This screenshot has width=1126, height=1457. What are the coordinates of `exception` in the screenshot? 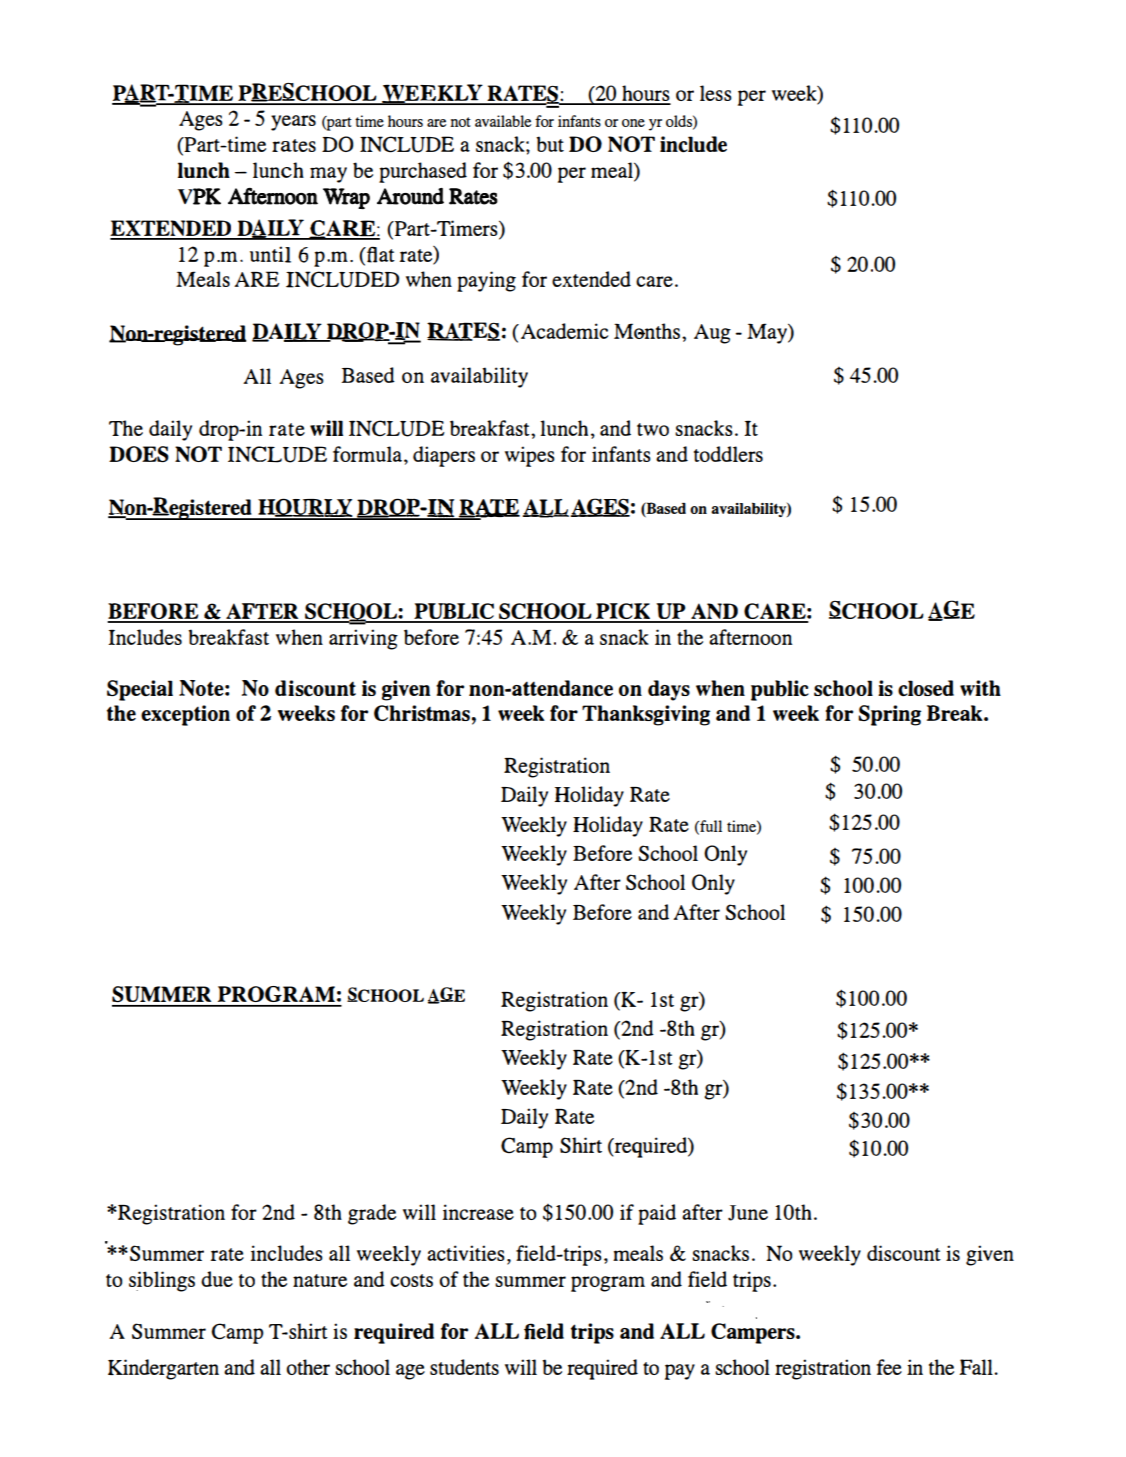 It's located at (185, 715).
